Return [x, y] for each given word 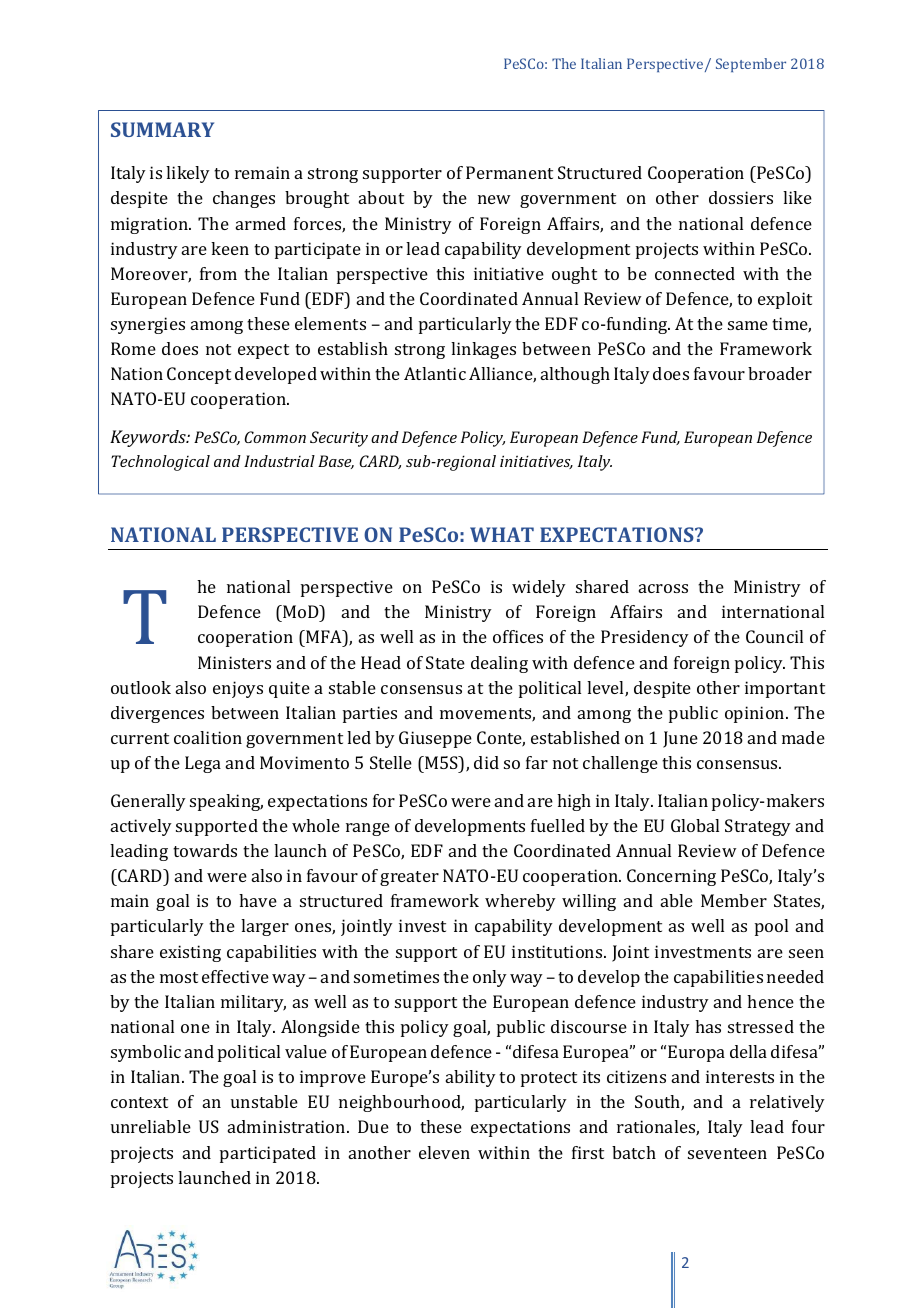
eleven [444, 1152]
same [748, 325]
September [751, 65]
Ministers [234, 662]
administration [288, 1126]
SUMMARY [162, 129]
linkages [483, 350]
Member [734, 900]
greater [409, 878]
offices [518, 636]
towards [205, 850]
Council [774, 636]
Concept [199, 375]
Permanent [509, 172]
